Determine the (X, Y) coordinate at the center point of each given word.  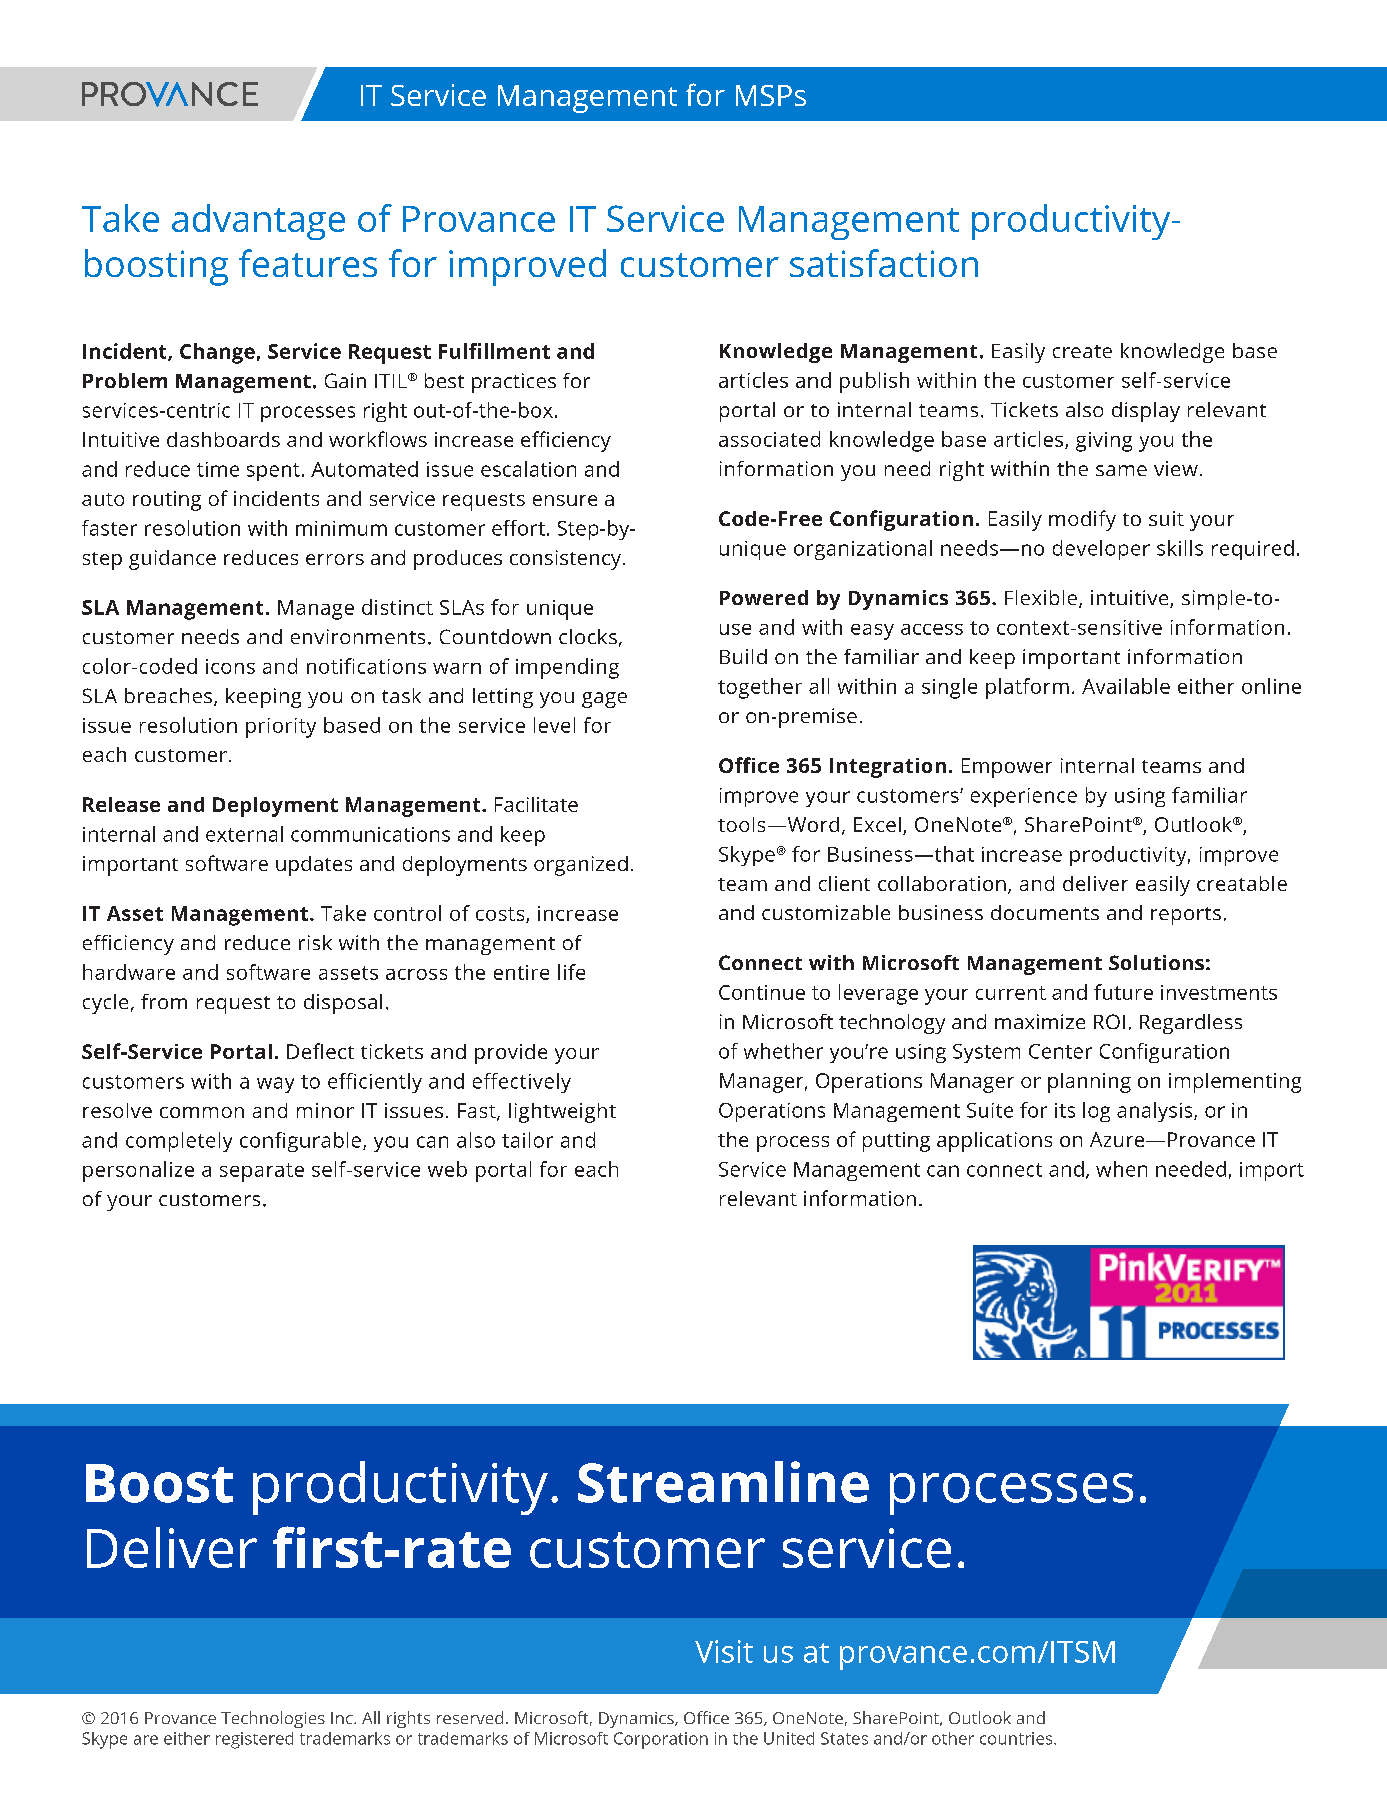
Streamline (723, 1482)
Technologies (273, 1719)
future (1123, 992)
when (1121, 1169)
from (164, 1001)
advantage (258, 222)
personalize (138, 1171)
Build (743, 656)
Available (1126, 686)
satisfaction (884, 263)
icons (230, 666)
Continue (762, 992)
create (1082, 351)
